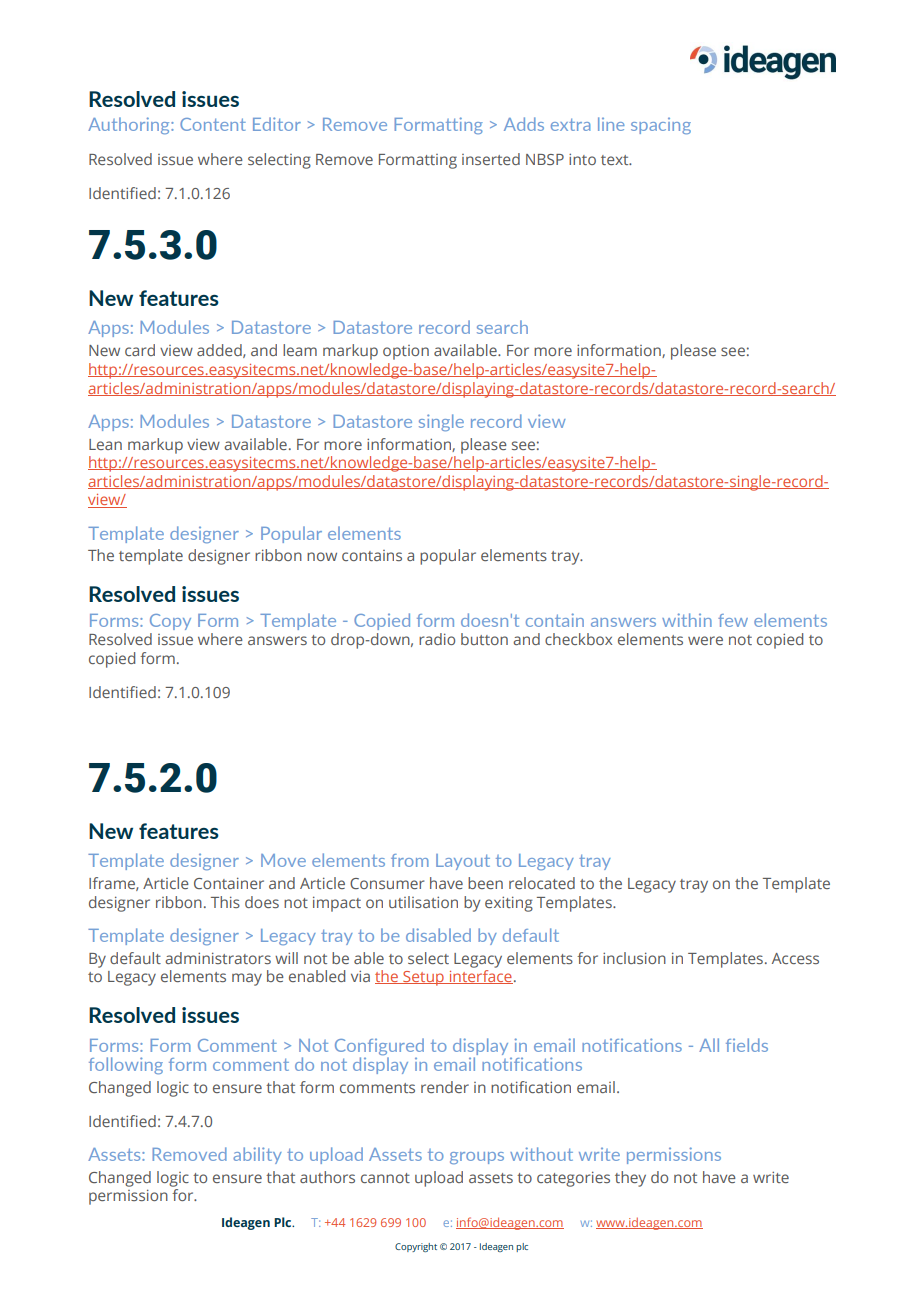 This document has width=924, height=1308. What do you see at coordinates (578, 639) in the document?
I see `checkbox` at bounding box center [578, 639].
